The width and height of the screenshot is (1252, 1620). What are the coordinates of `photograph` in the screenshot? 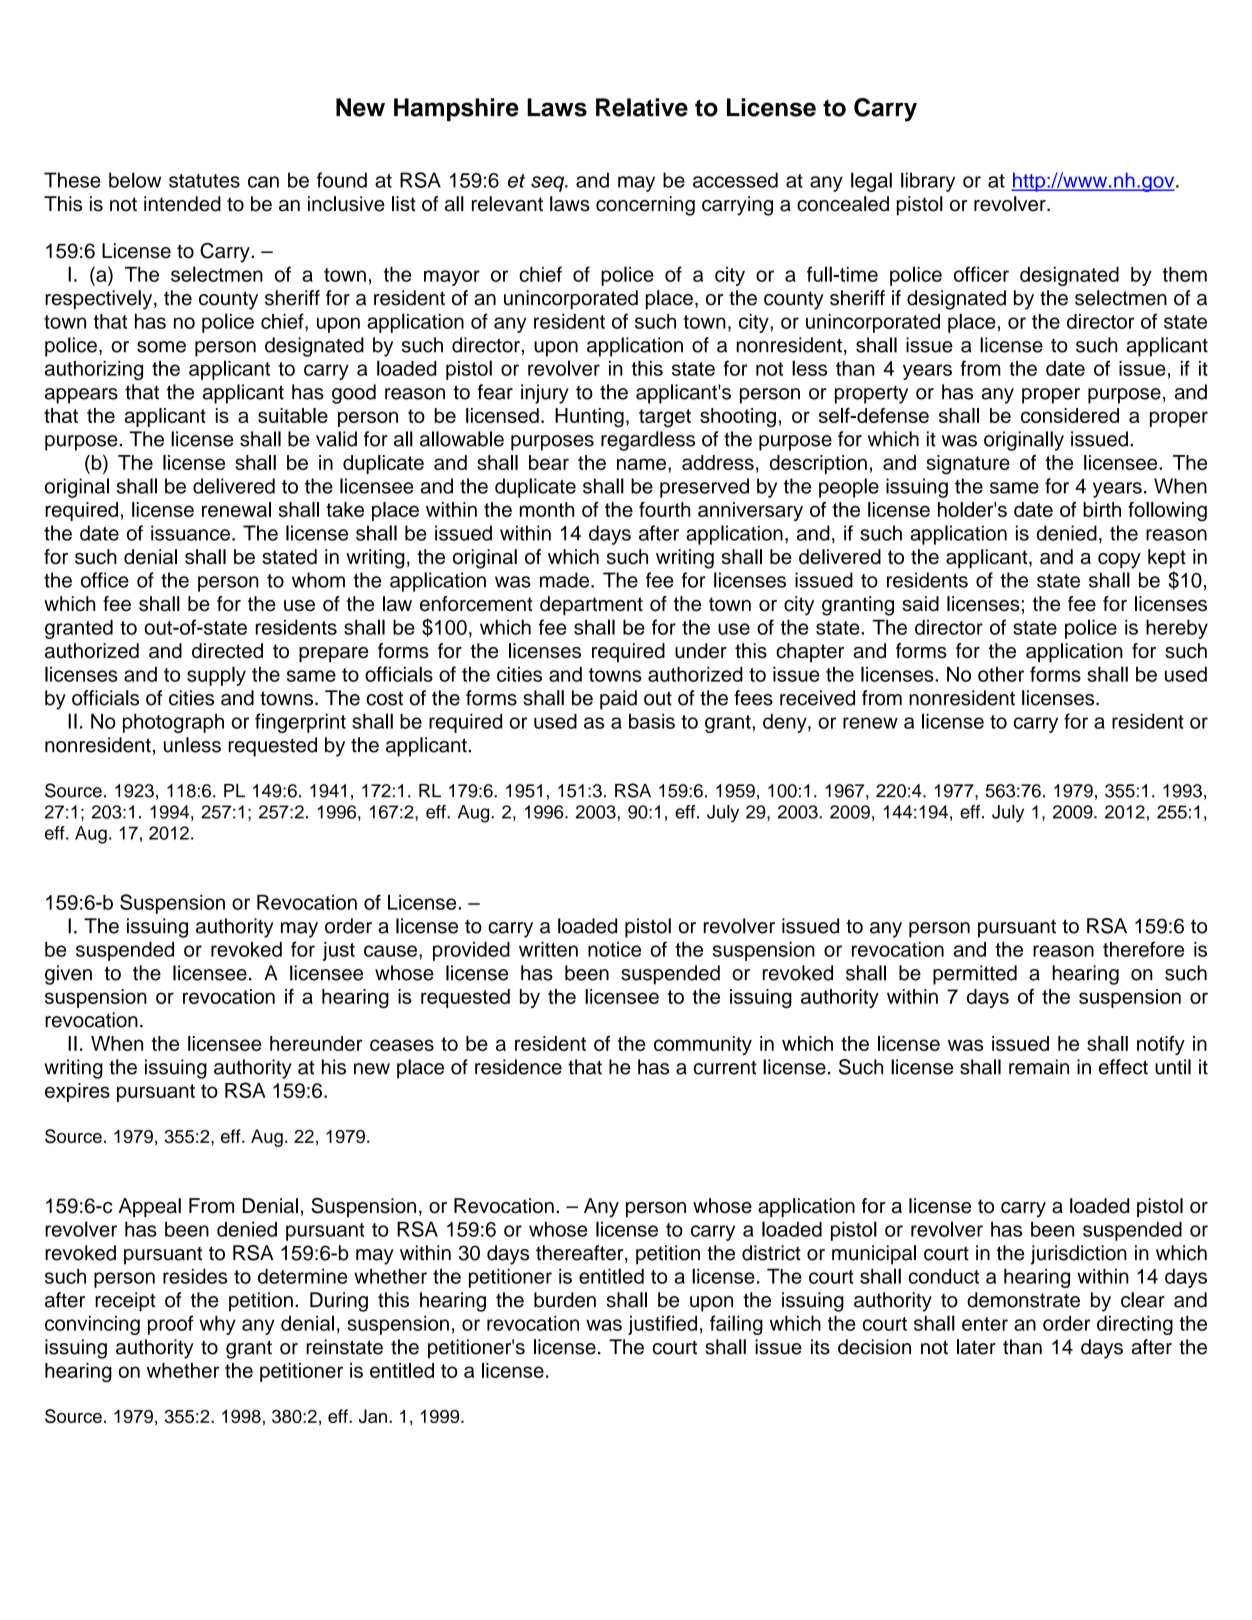 It's located at (173, 723).
